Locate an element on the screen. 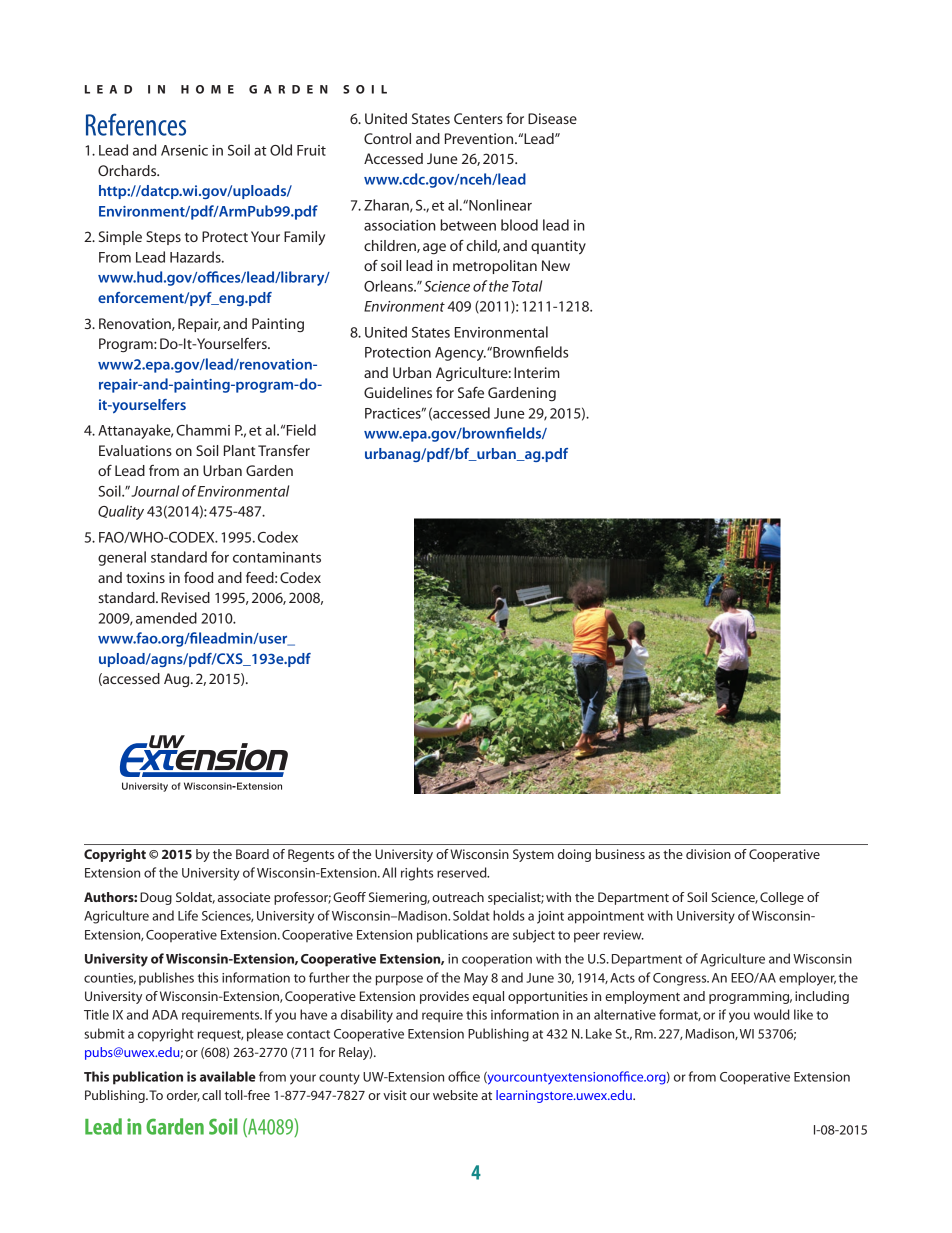 Image resolution: width=952 pixels, height=1233 pixels. Interim is located at coordinates (537, 372).
